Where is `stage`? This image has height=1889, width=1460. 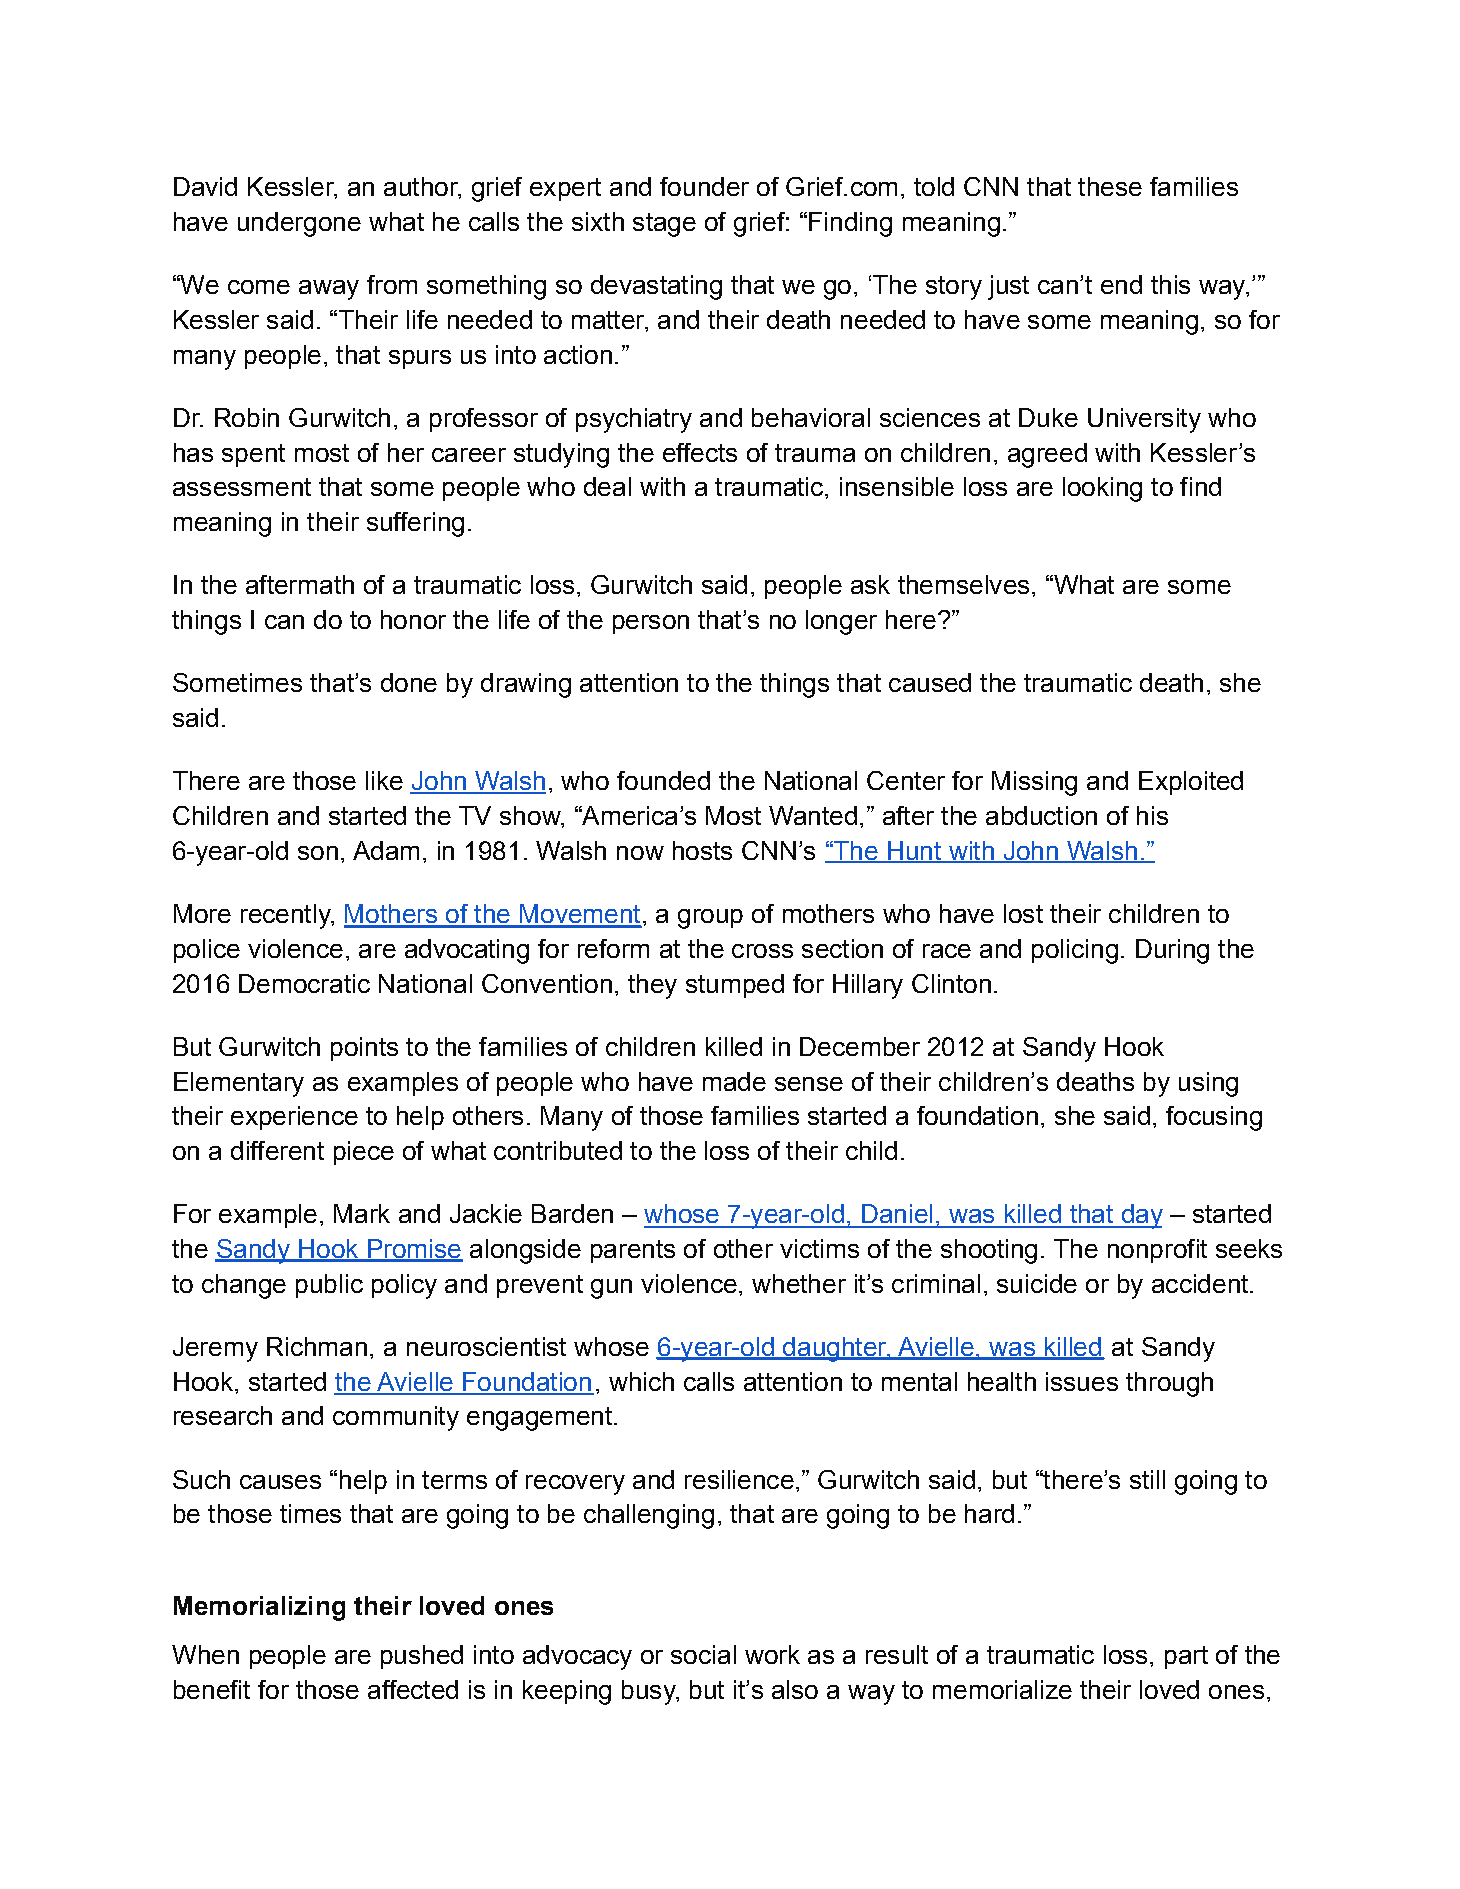 stage is located at coordinates (664, 225).
